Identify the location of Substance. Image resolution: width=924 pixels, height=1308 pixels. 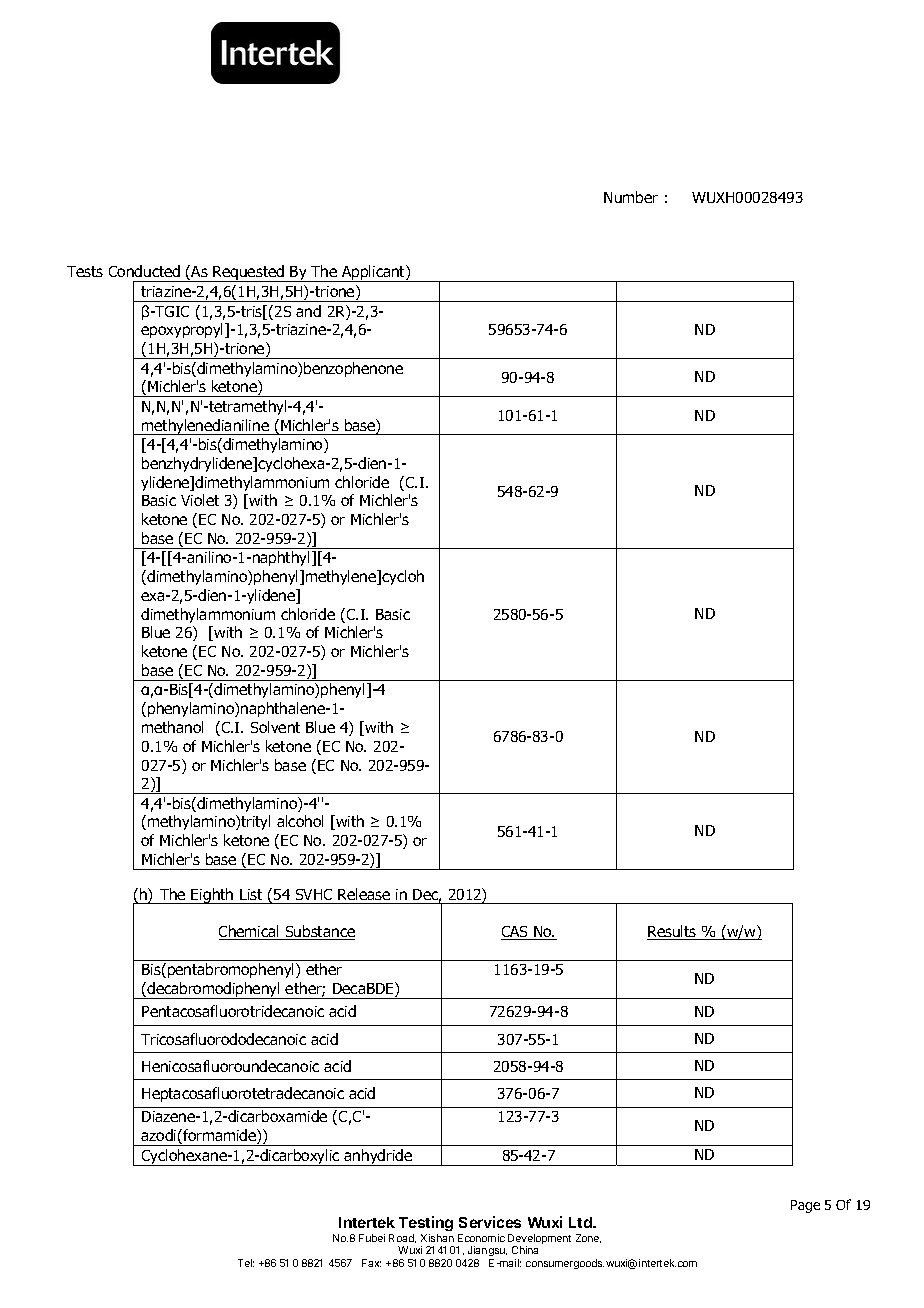
(319, 932).
